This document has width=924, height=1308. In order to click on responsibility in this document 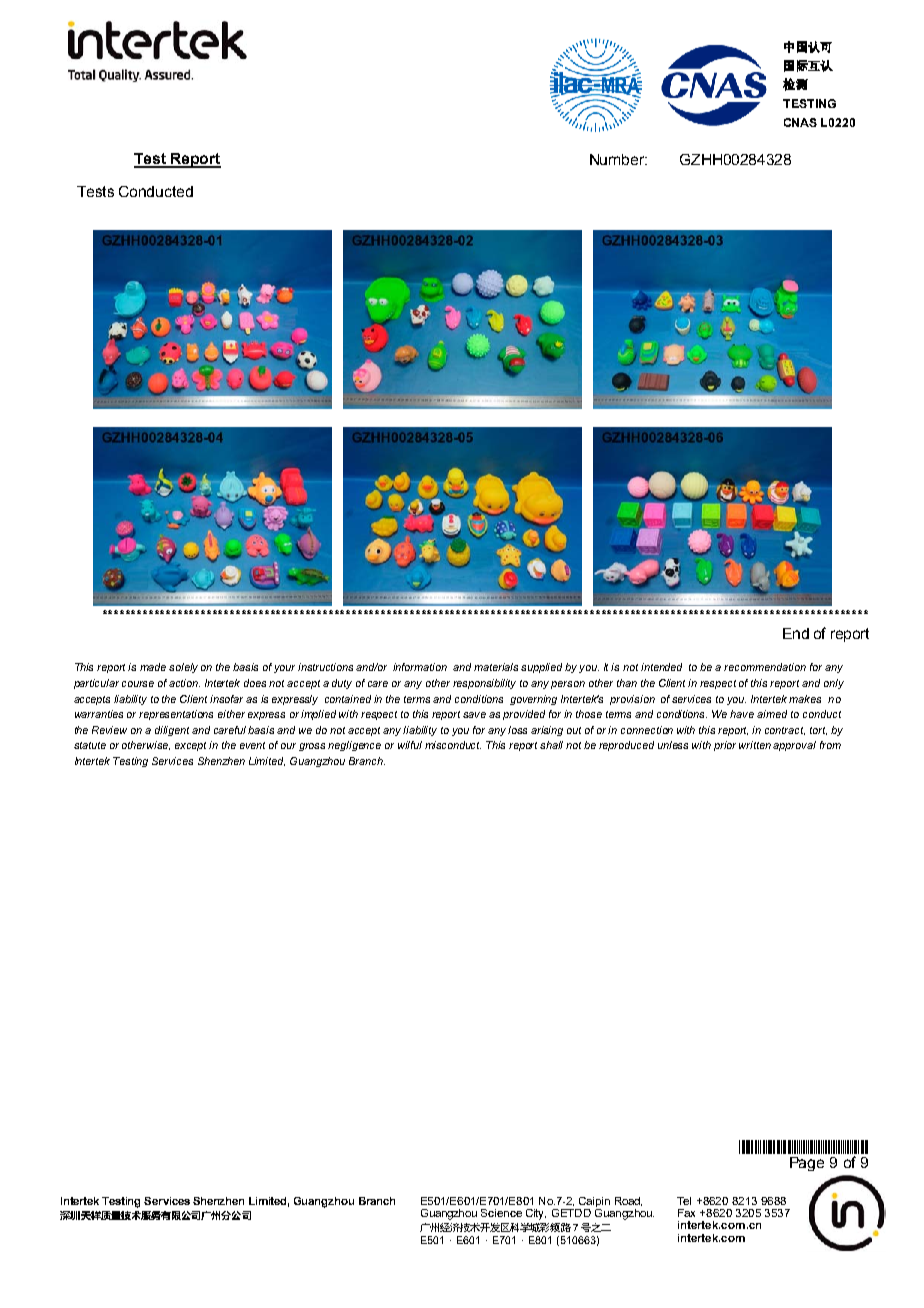, I will do `click(484, 684)`.
